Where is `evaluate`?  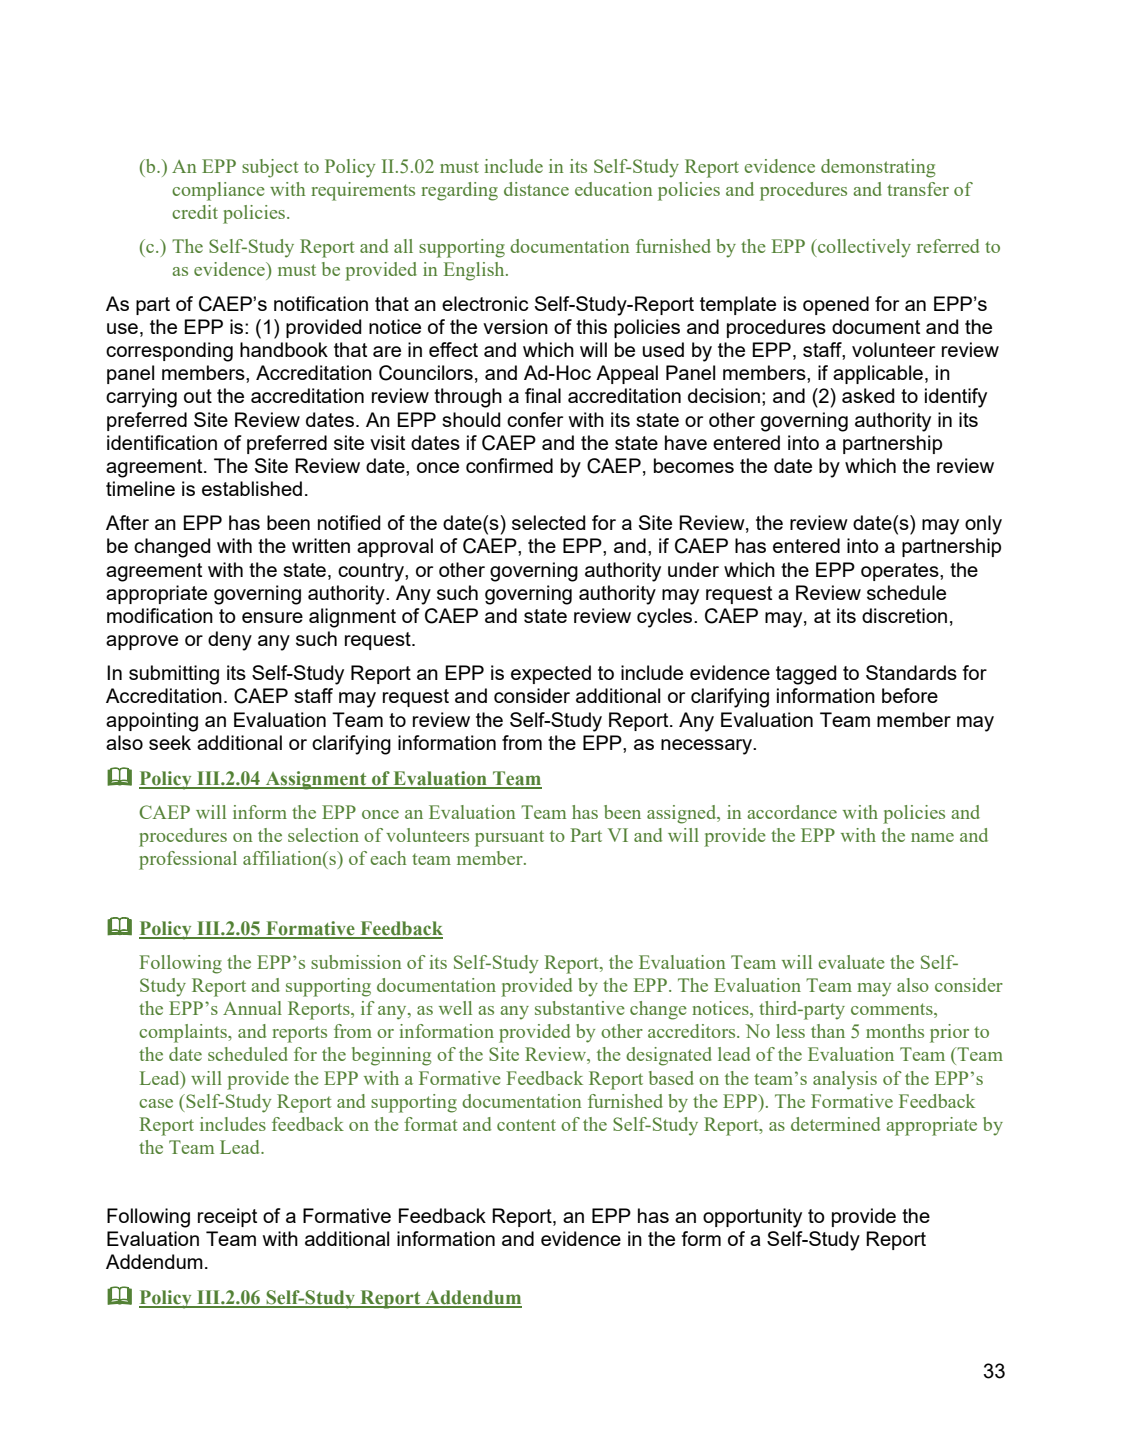
evaluate is located at coordinates (851, 962).
